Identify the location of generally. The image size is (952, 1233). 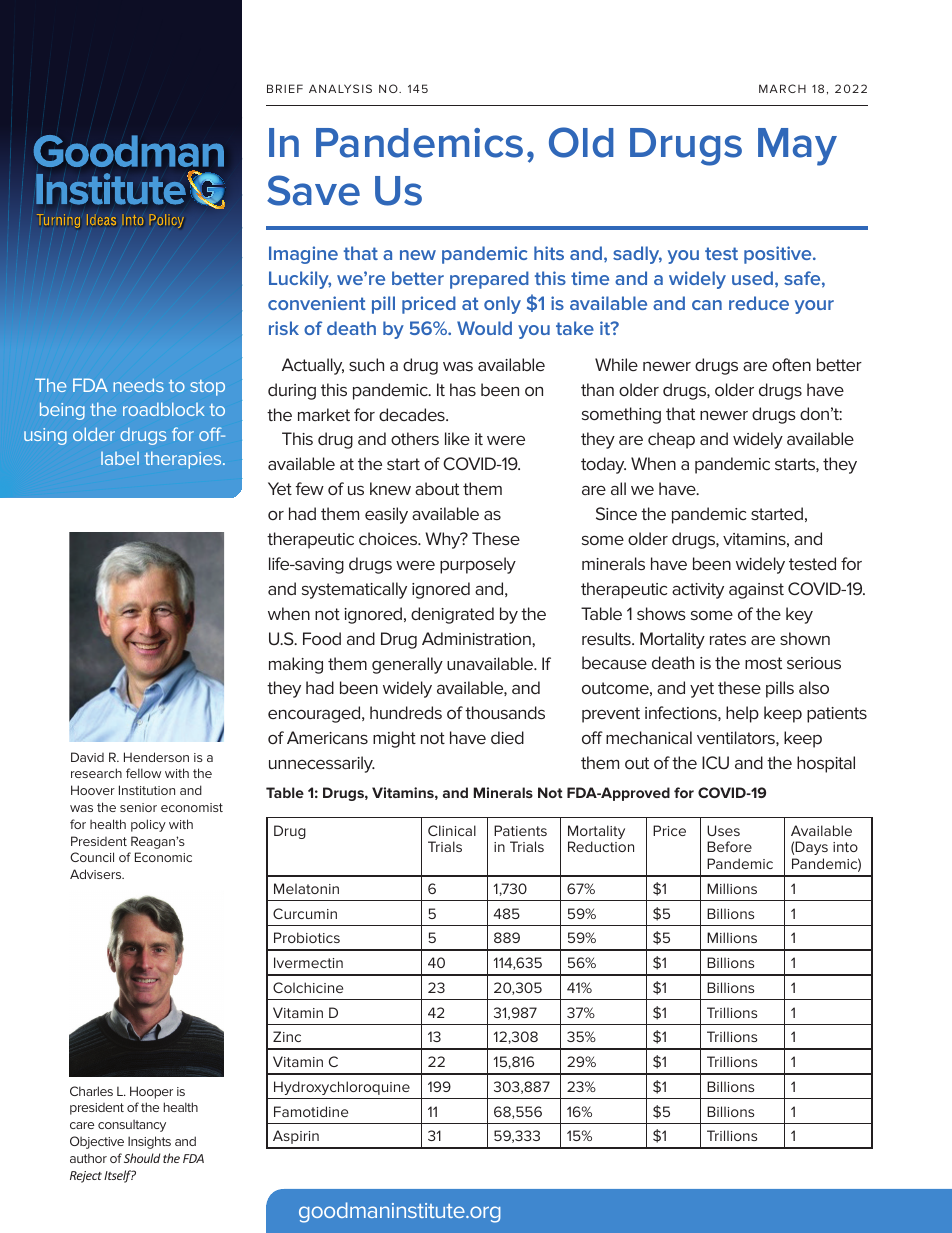
(407, 665).
